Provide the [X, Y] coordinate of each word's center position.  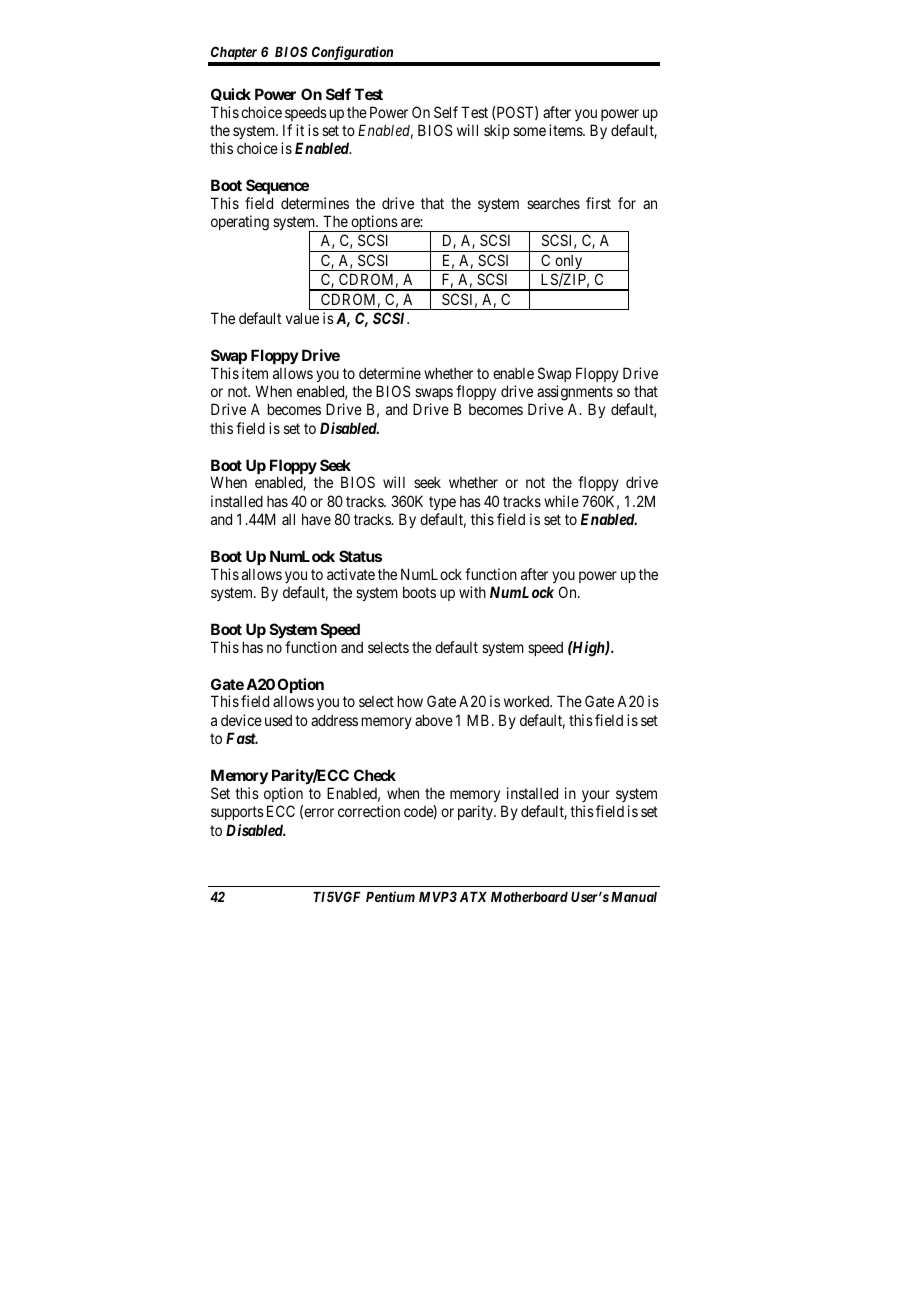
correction [369, 811]
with [472, 592]
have [316, 519]
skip [496, 131]
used [278, 720]
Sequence [277, 186]
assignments [575, 393]
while [561, 501]
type [442, 503]
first [598, 203]
